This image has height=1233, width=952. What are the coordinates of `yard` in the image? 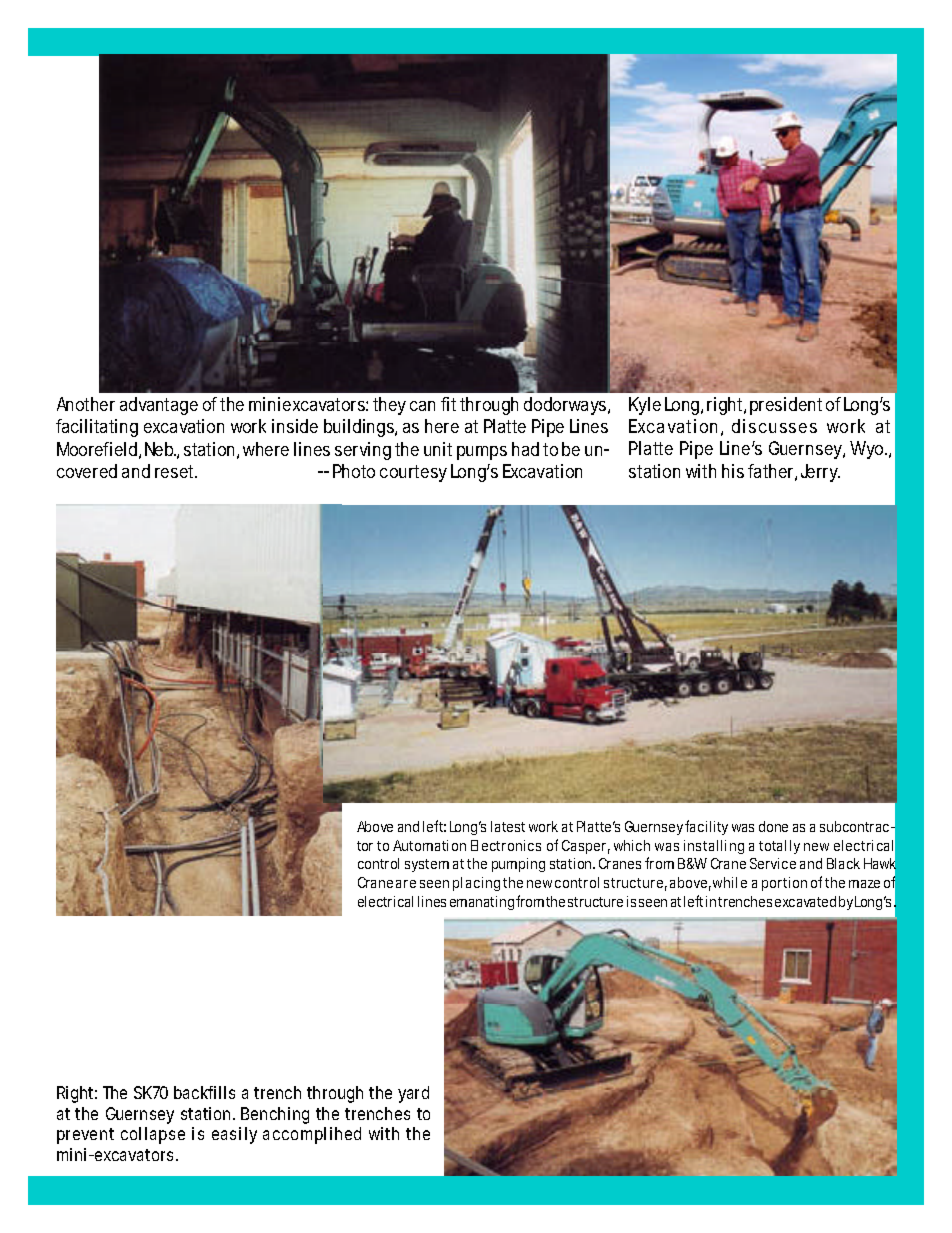 It's located at (413, 1094).
